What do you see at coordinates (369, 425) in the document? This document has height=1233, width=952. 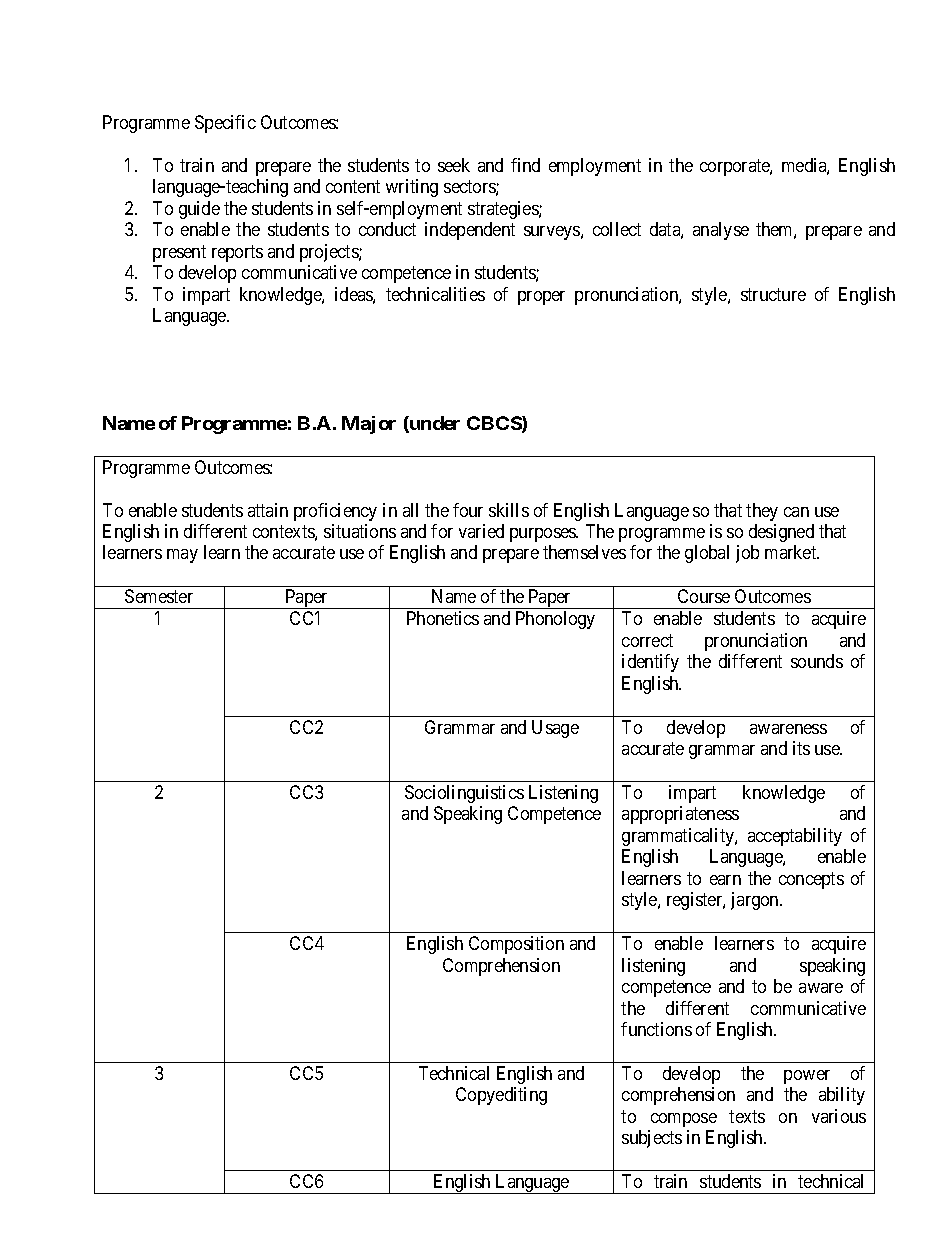 I see `Major` at bounding box center [369, 425].
